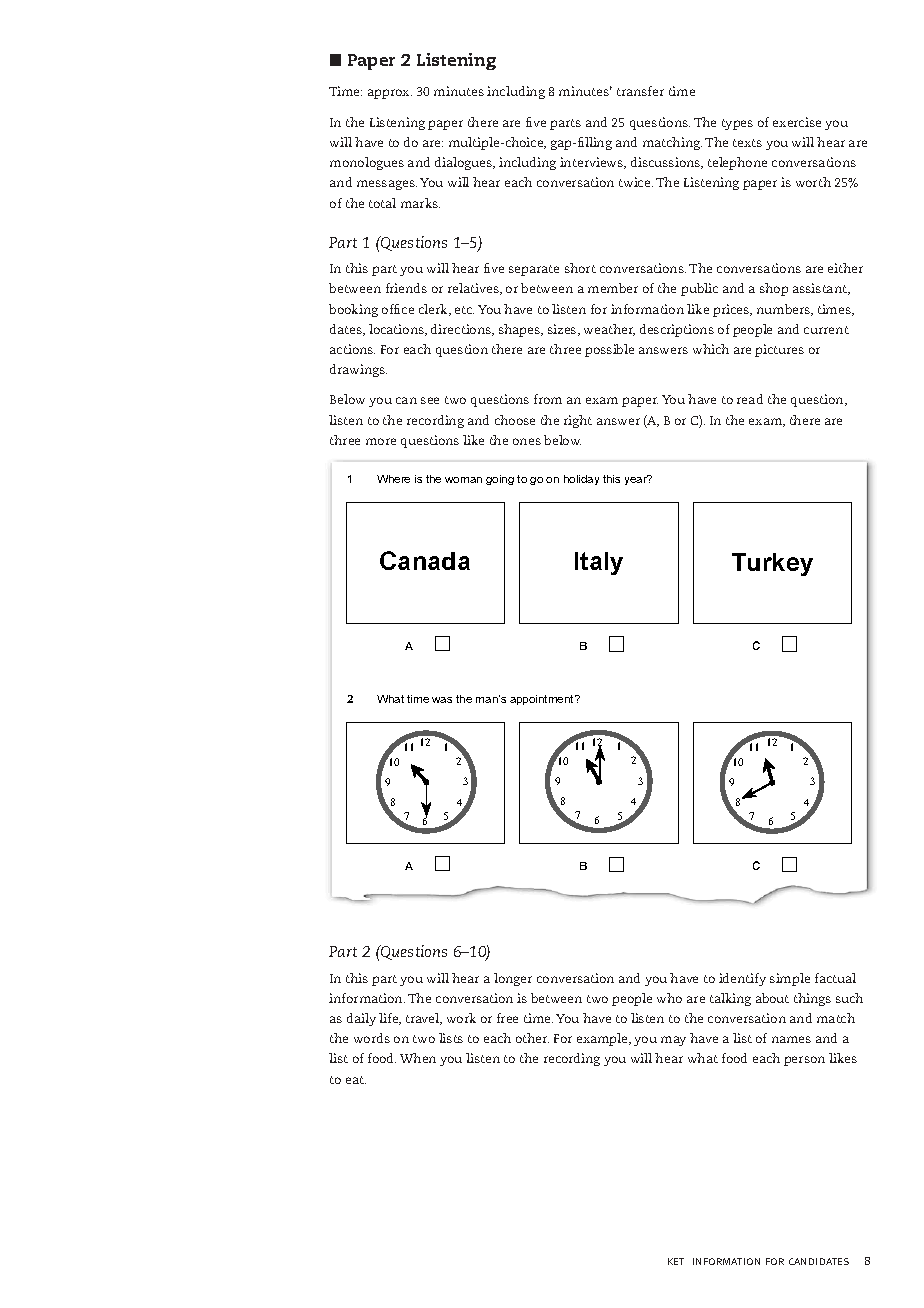 The height and width of the screenshot is (1308, 924). What do you see at coordinates (791, 1039) in the screenshot?
I see `names` at bounding box center [791, 1039].
